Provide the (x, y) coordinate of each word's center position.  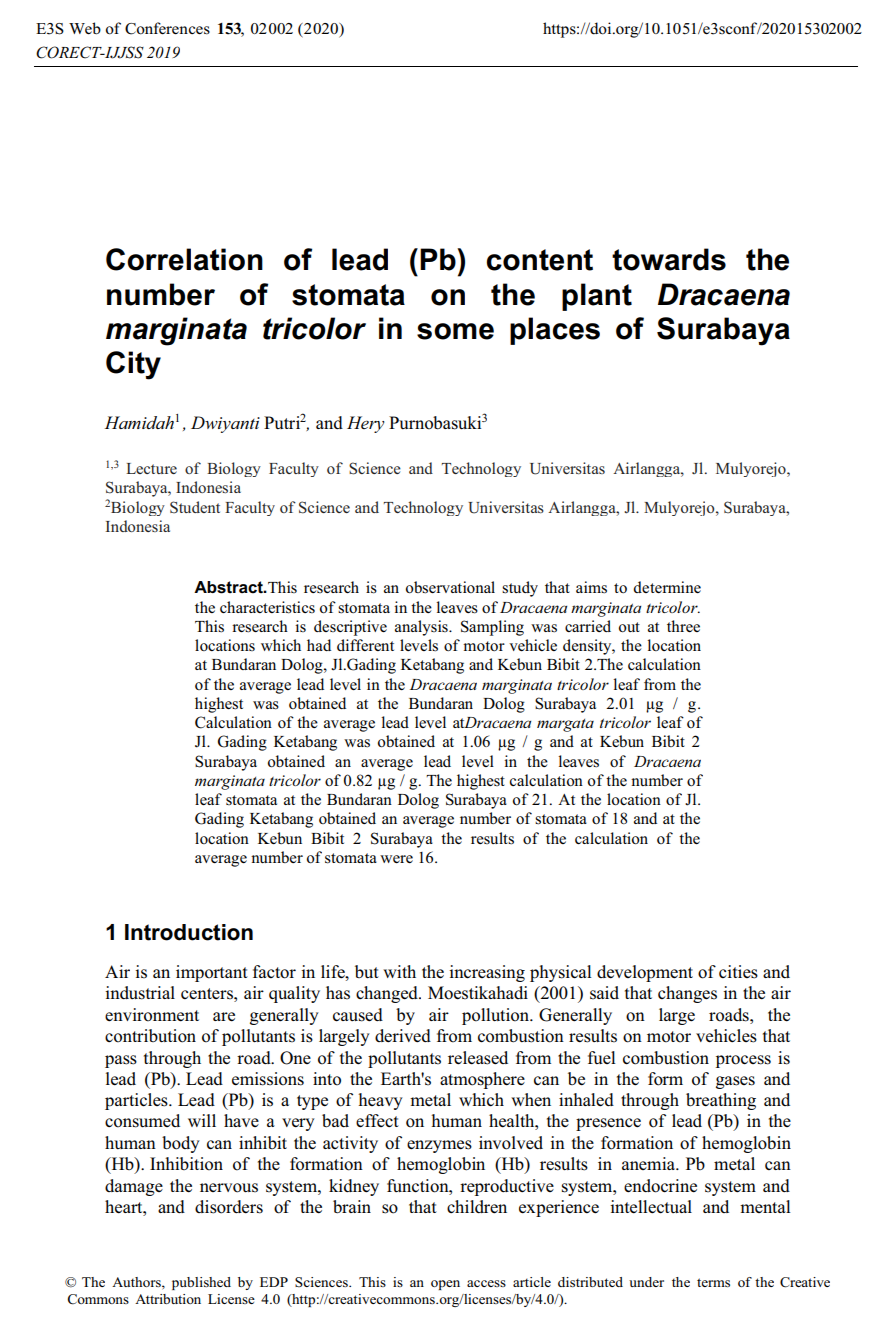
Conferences (167, 28)
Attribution (168, 1299)
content (540, 260)
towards (669, 259)
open (445, 1285)
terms (713, 1282)
